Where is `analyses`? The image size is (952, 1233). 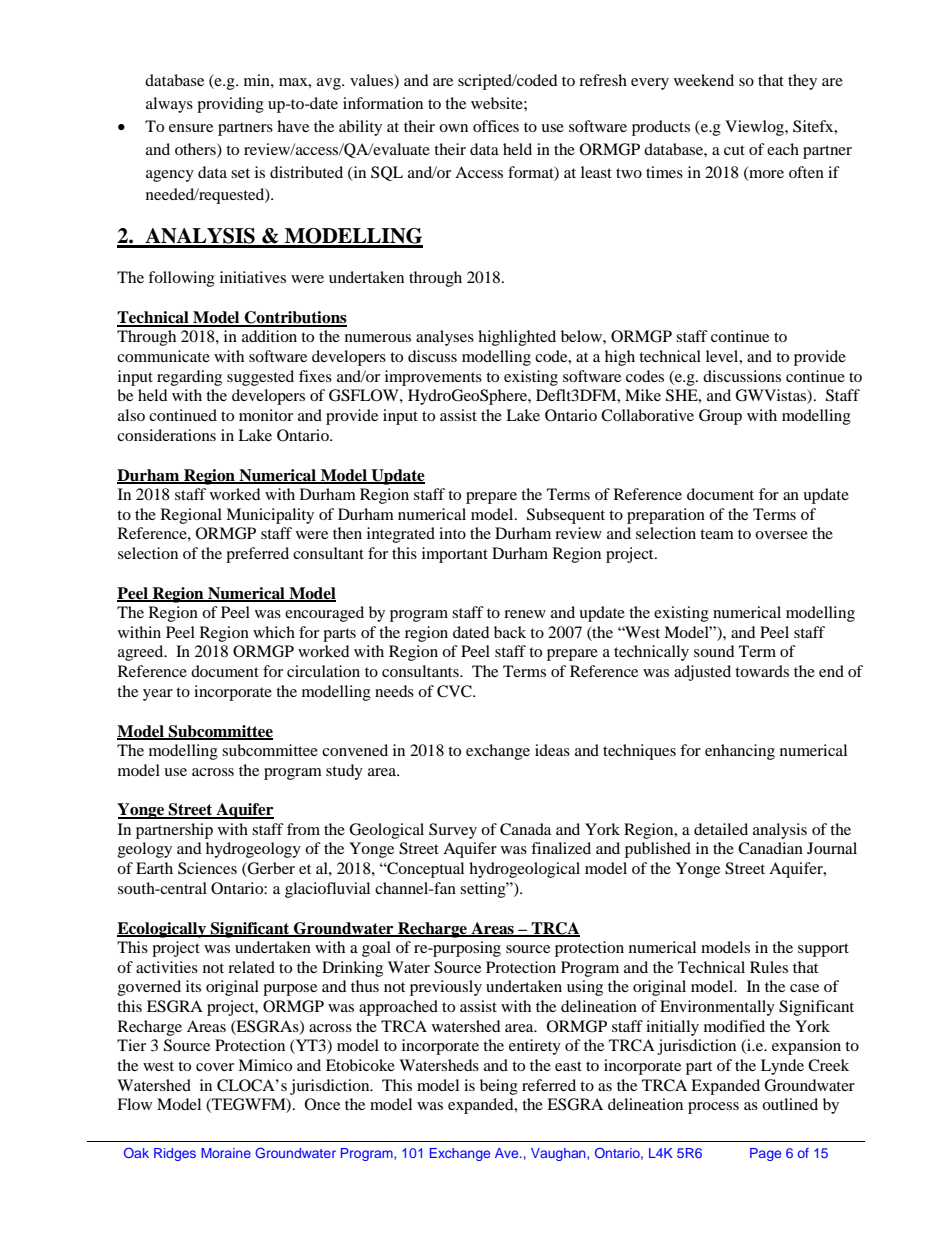
analyses is located at coordinates (445, 338).
